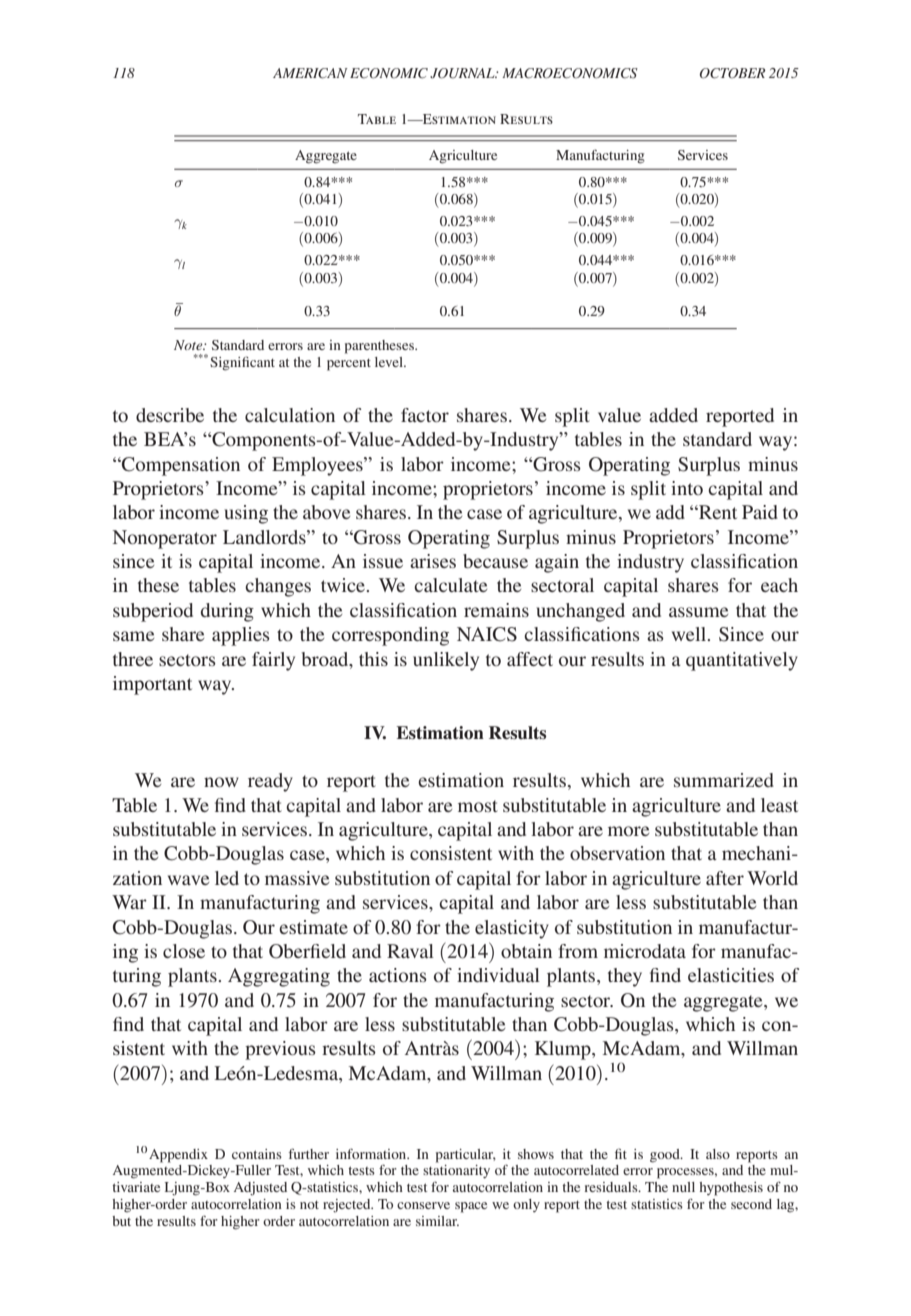 Image resolution: width=911 pixels, height=1316 pixels. I want to click on well, so click(690, 634).
